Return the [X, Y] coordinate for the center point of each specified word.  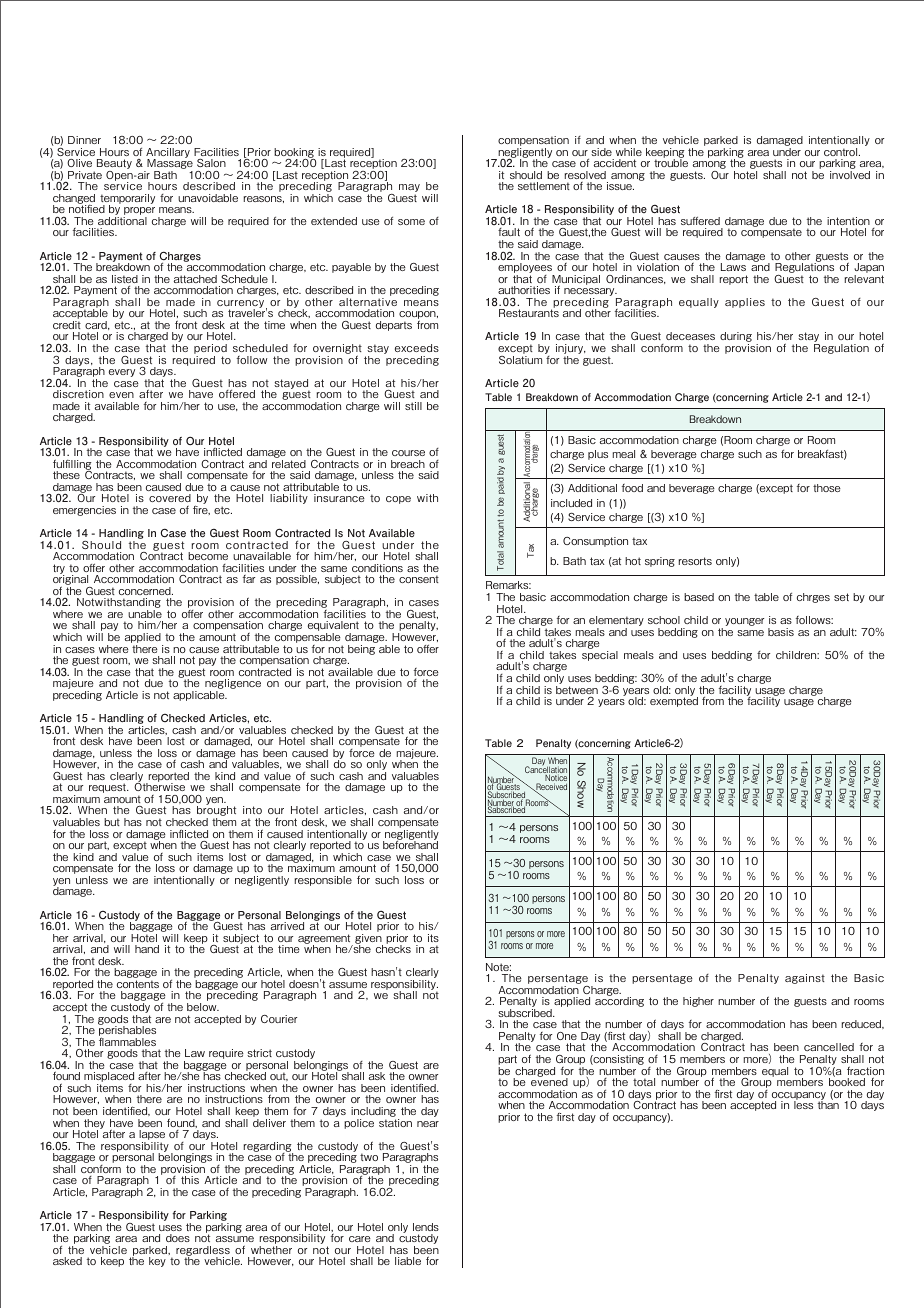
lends [426, 1227]
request [108, 788]
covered [170, 498]
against [805, 979]
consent [419, 579]
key [157, 1262]
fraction [865, 1072]
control [842, 152]
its [433, 938]
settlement [544, 186]
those [827, 488]
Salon [211, 163]
